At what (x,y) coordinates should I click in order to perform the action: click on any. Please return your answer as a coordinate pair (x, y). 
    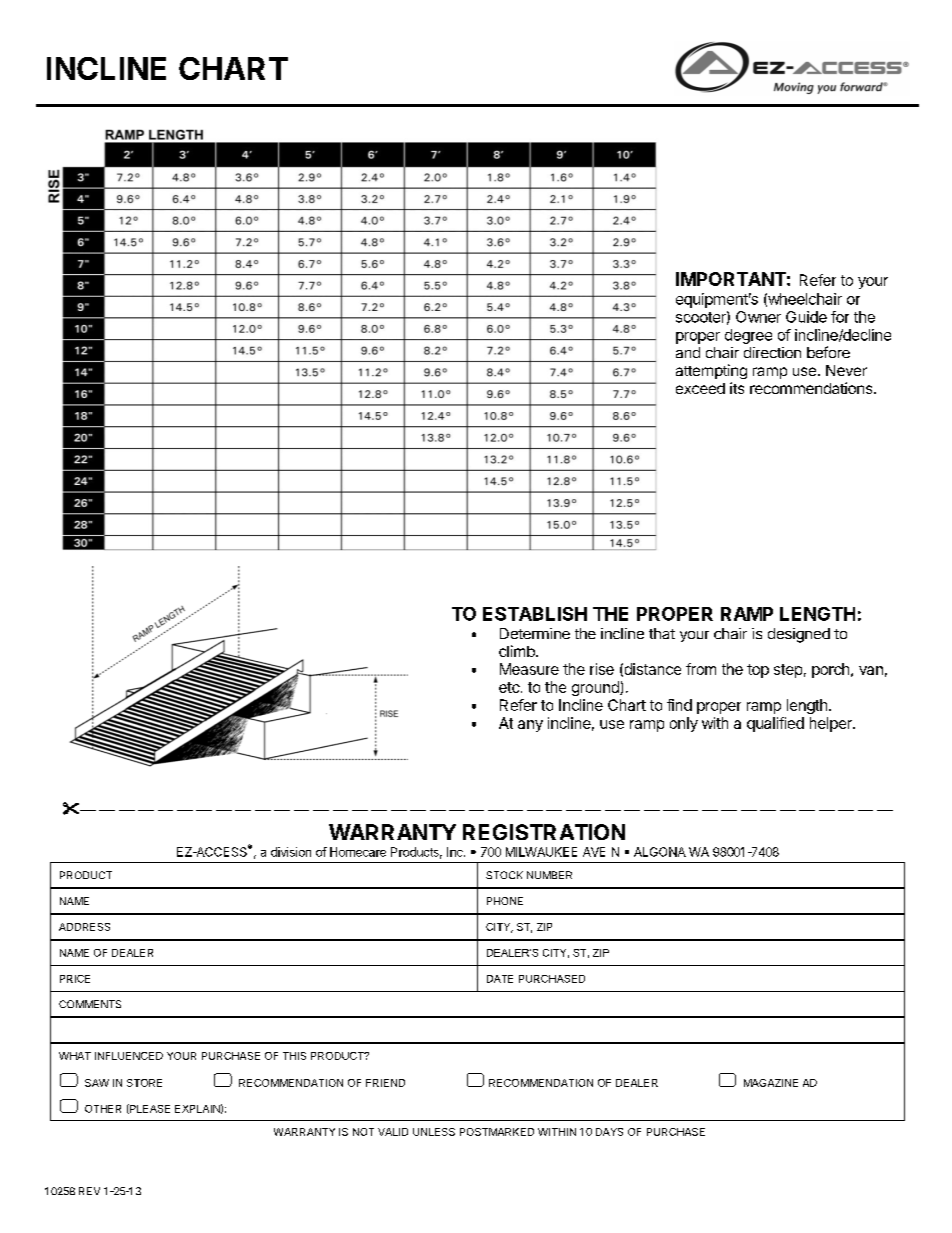
    Looking at the image, I should click on (530, 726).
